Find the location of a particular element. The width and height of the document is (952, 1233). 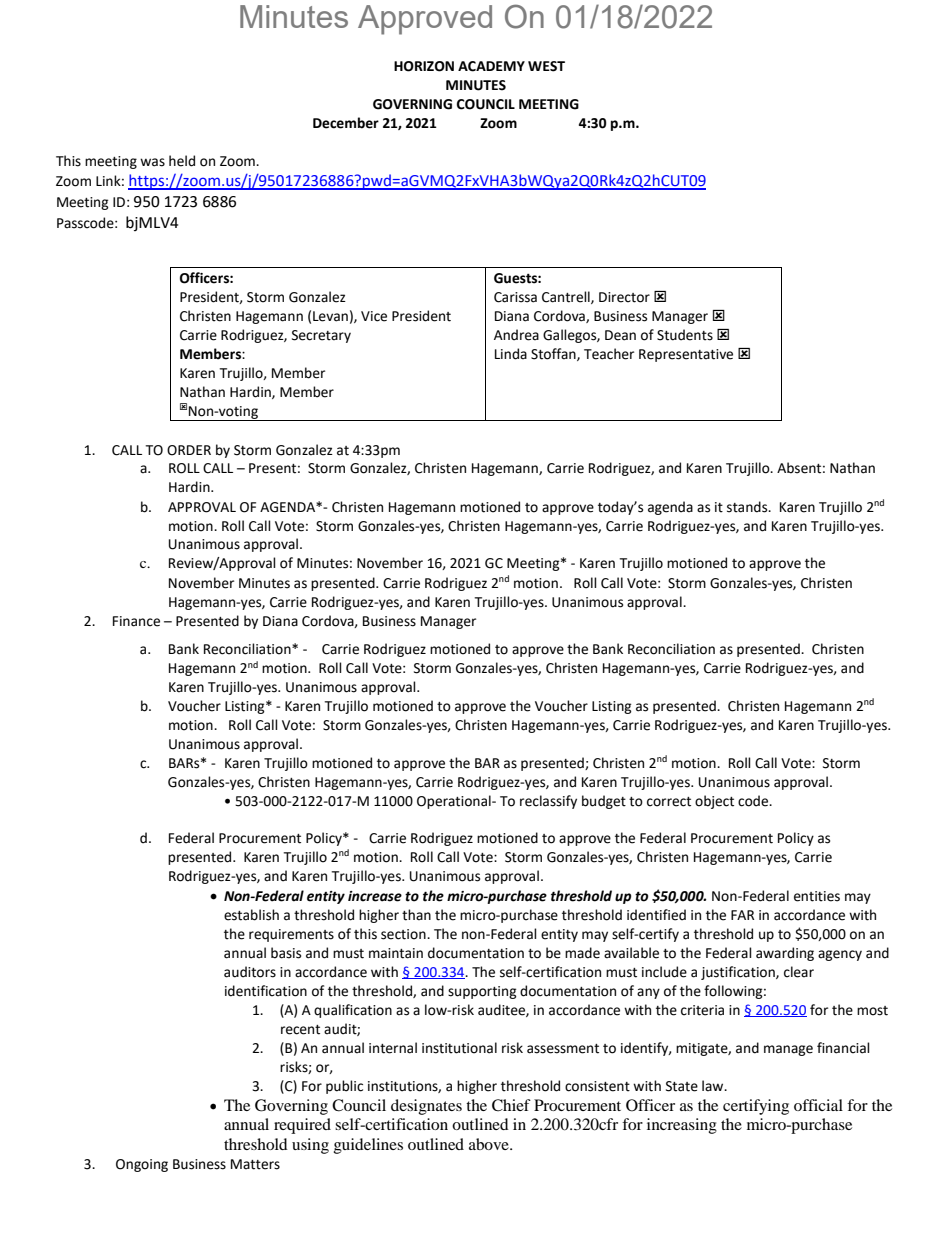

Secretary is located at coordinates (321, 336).
